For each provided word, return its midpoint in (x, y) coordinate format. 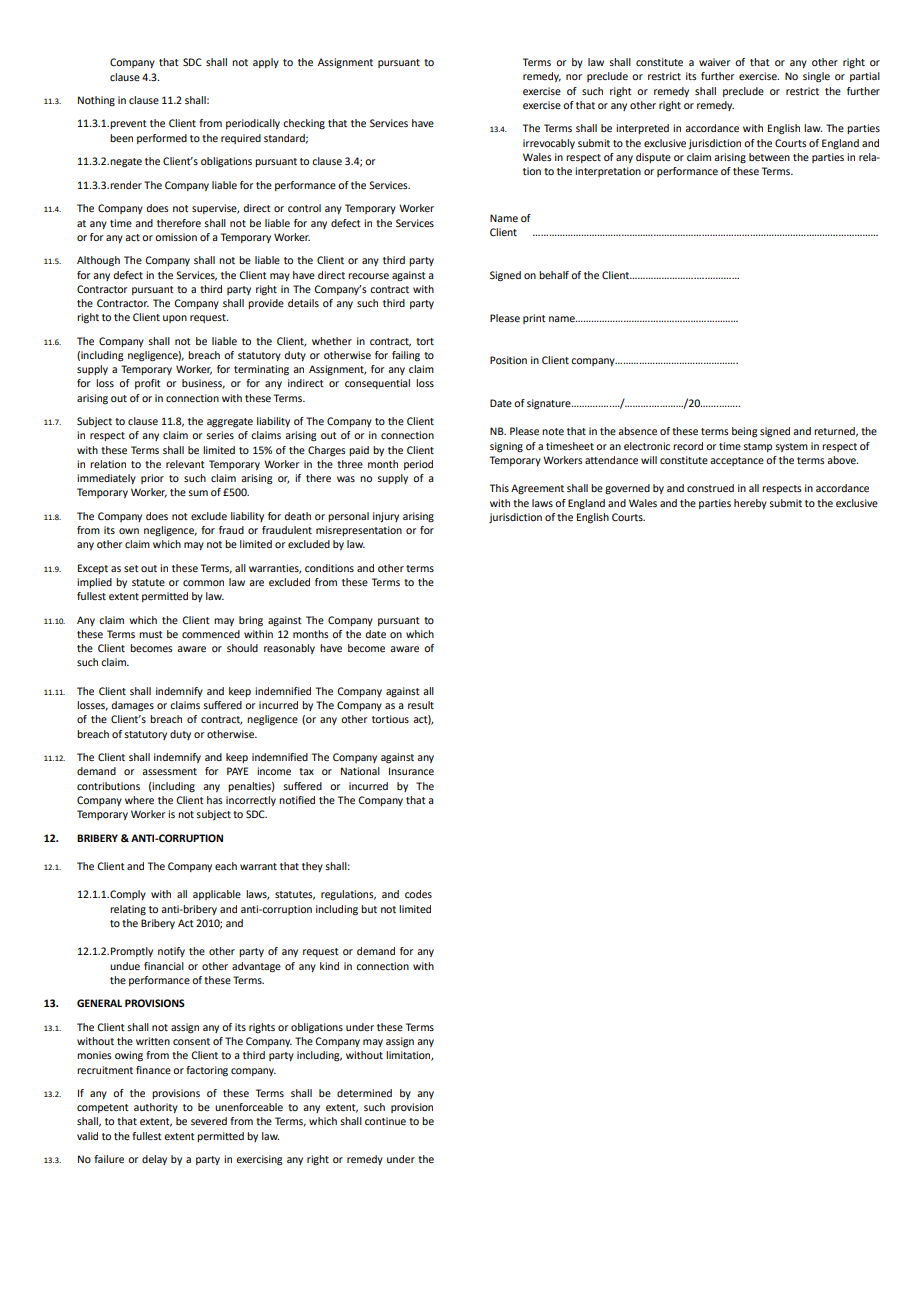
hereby (750, 504)
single (816, 77)
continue (385, 1121)
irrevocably (549, 144)
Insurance (411, 771)
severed (209, 1121)
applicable (217, 895)
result (421, 705)
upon (175, 319)
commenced (211, 634)
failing (406, 356)
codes (418, 894)
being (745, 432)
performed (162, 139)
